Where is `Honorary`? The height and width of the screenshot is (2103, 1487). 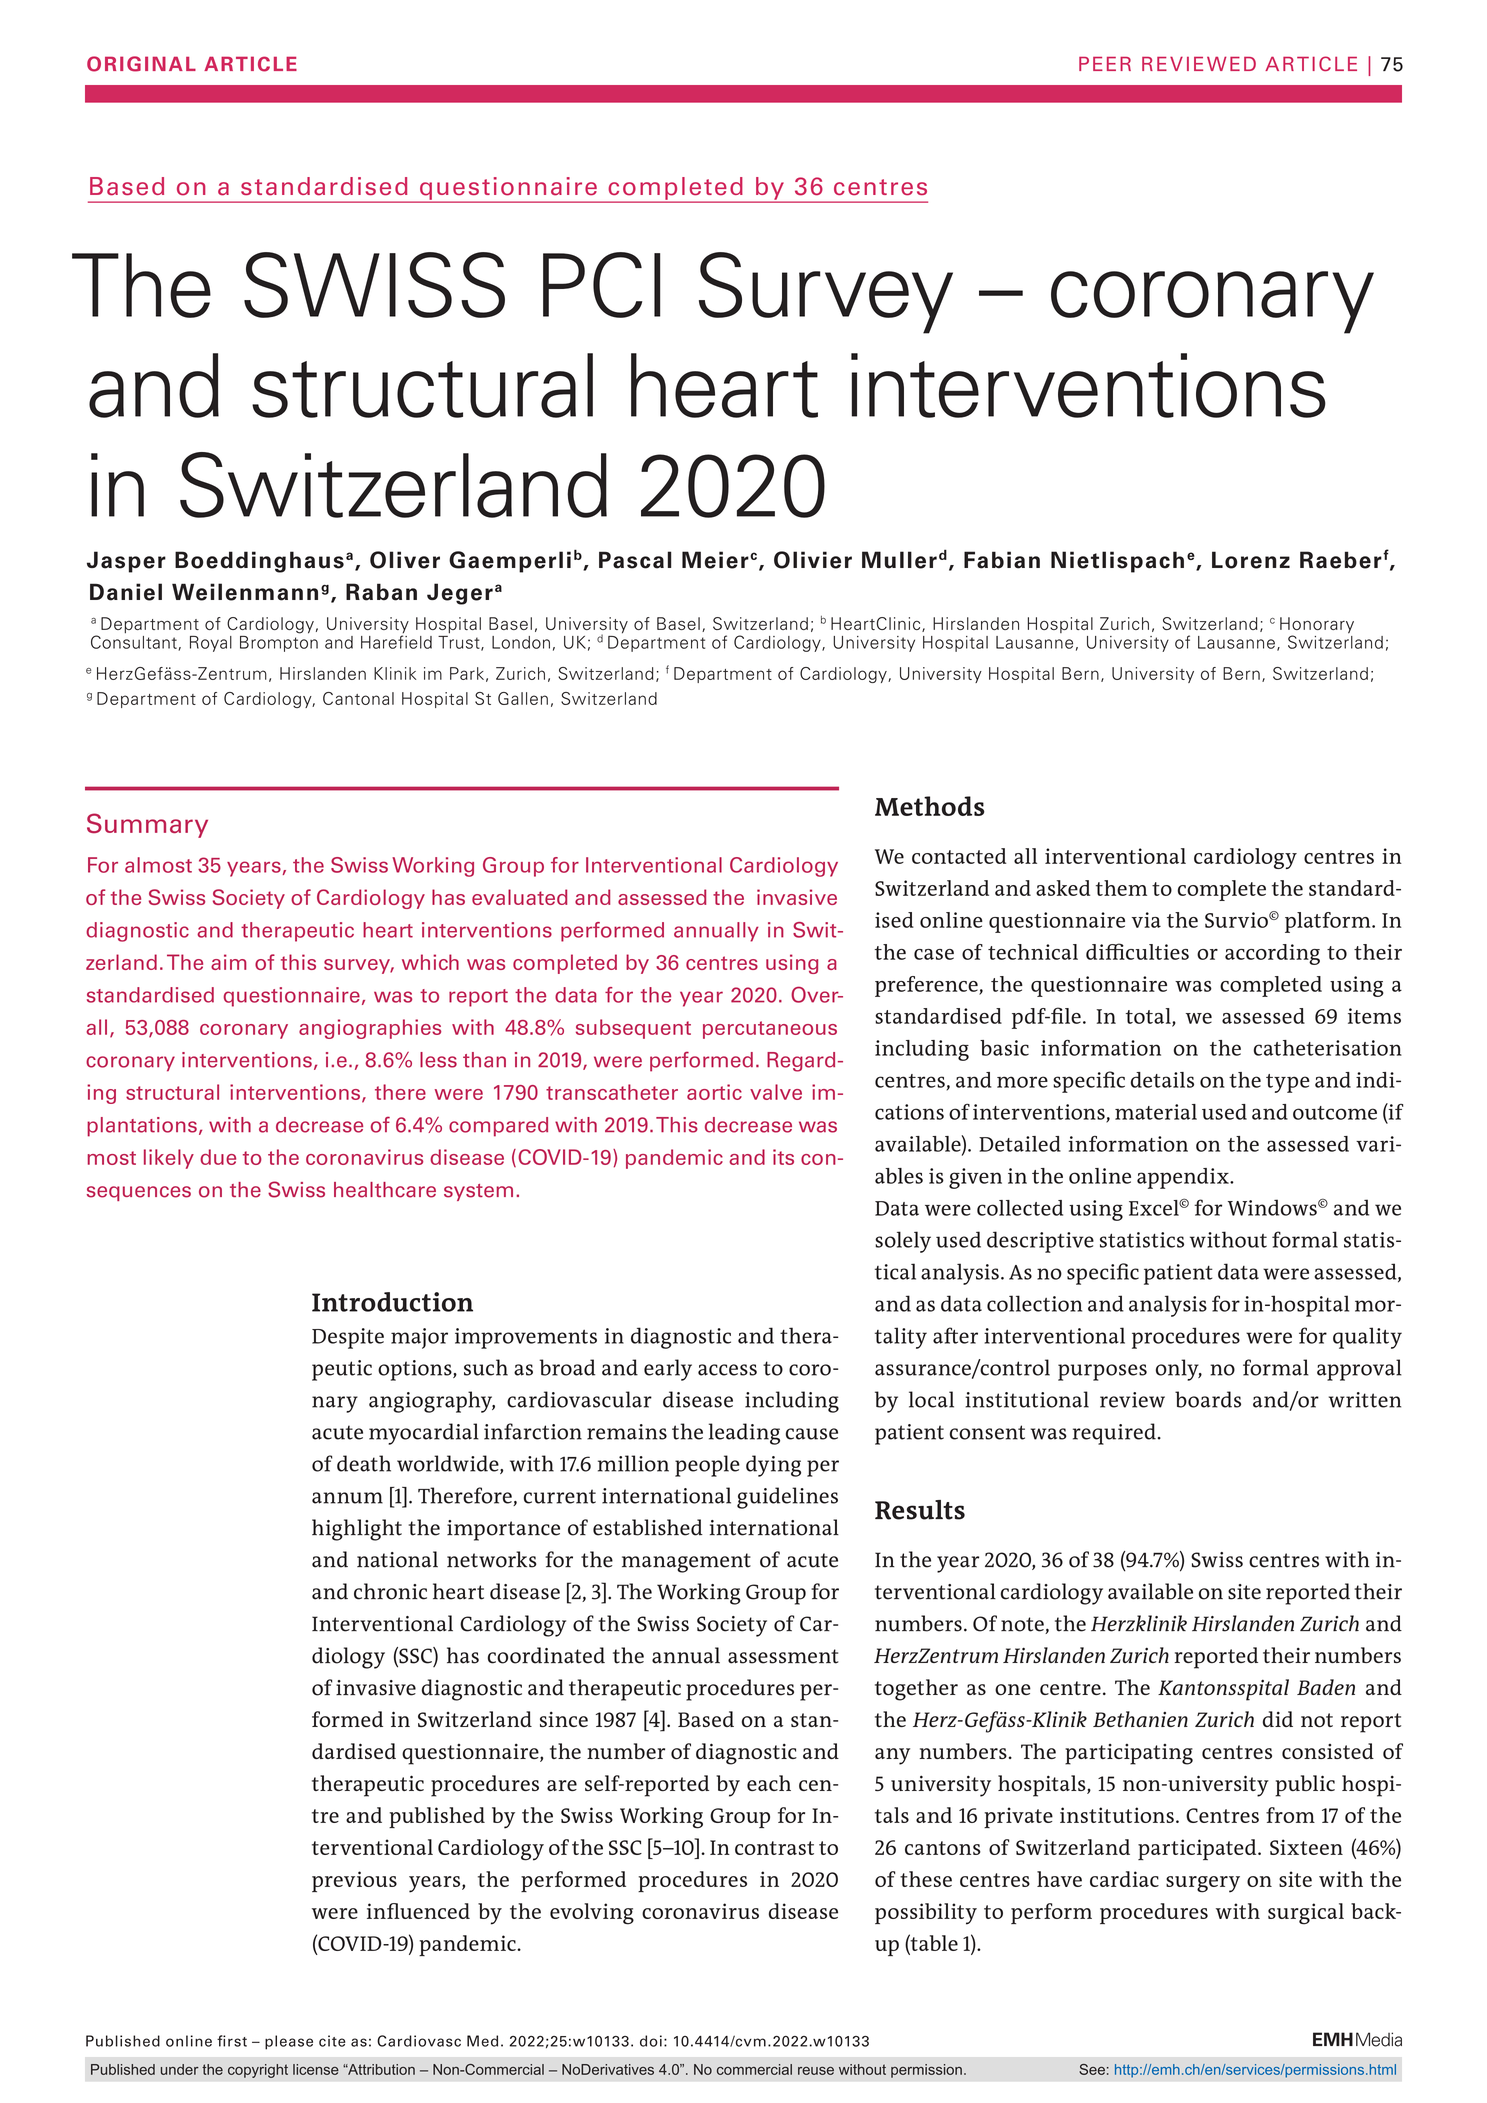
Honorary is located at coordinates (1317, 626).
